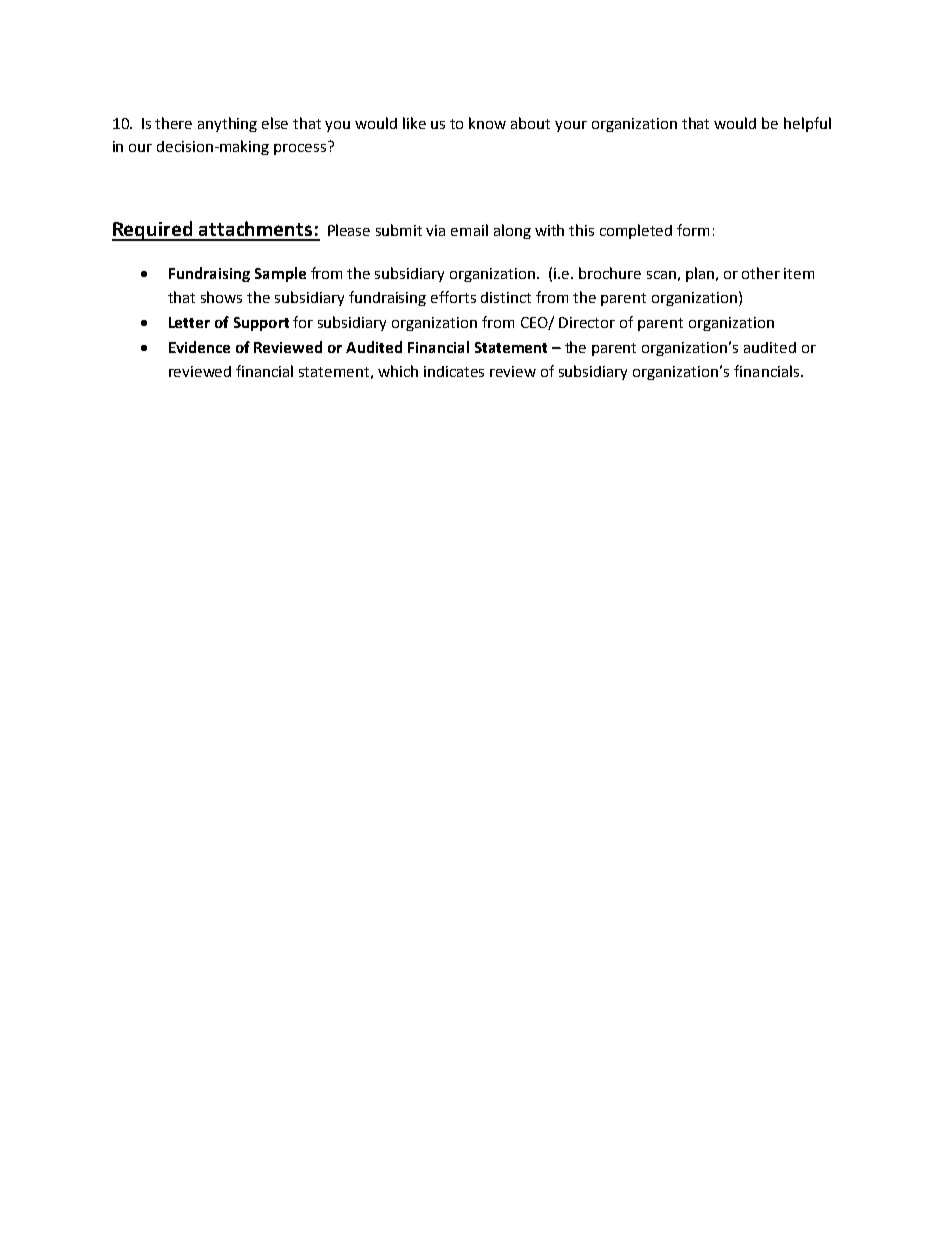 The height and width of the screenshot is (1233, 952). I want to click on helpful, so click(807, 124).
